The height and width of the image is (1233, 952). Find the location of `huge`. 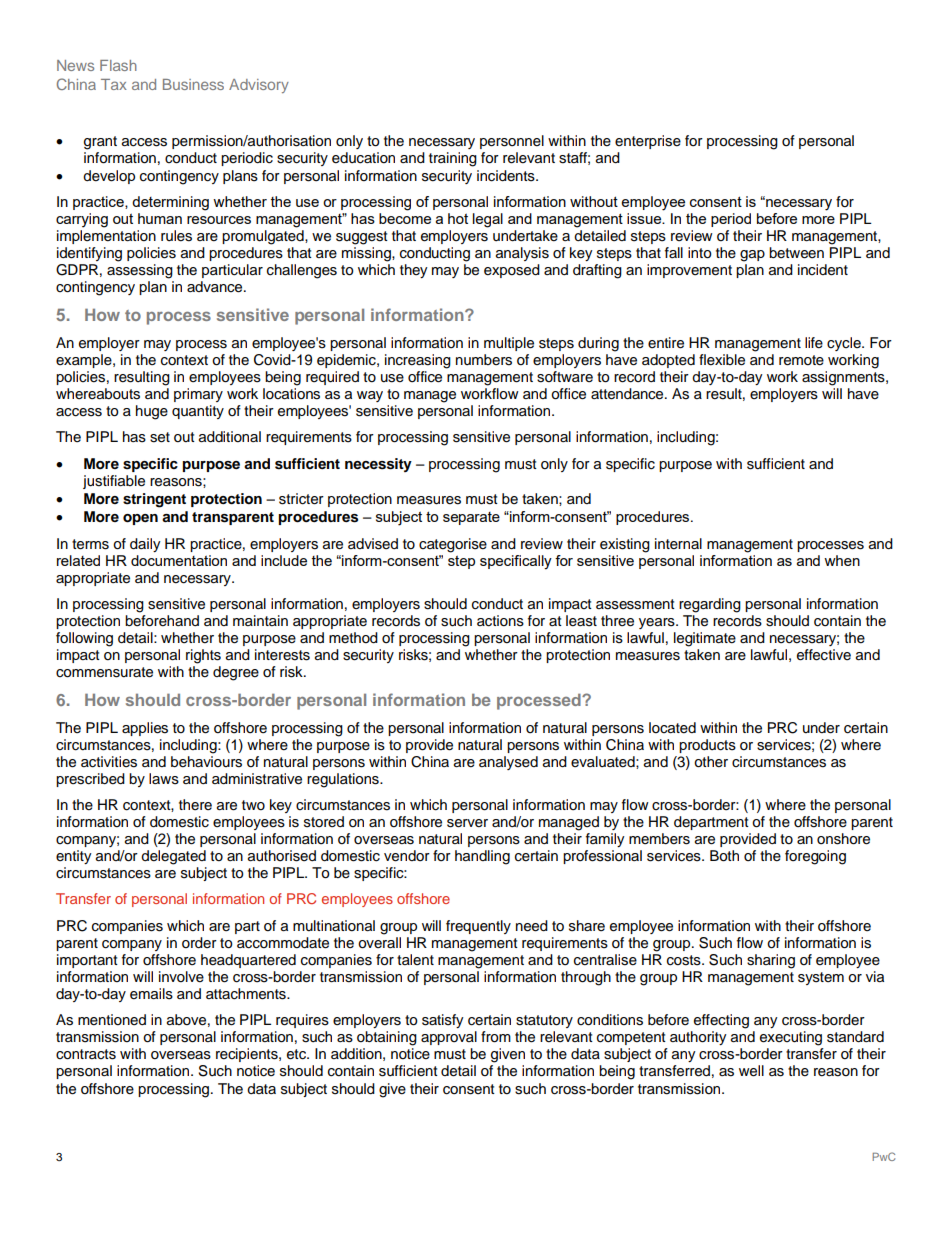

huge is located at coordinates (152, 412).
